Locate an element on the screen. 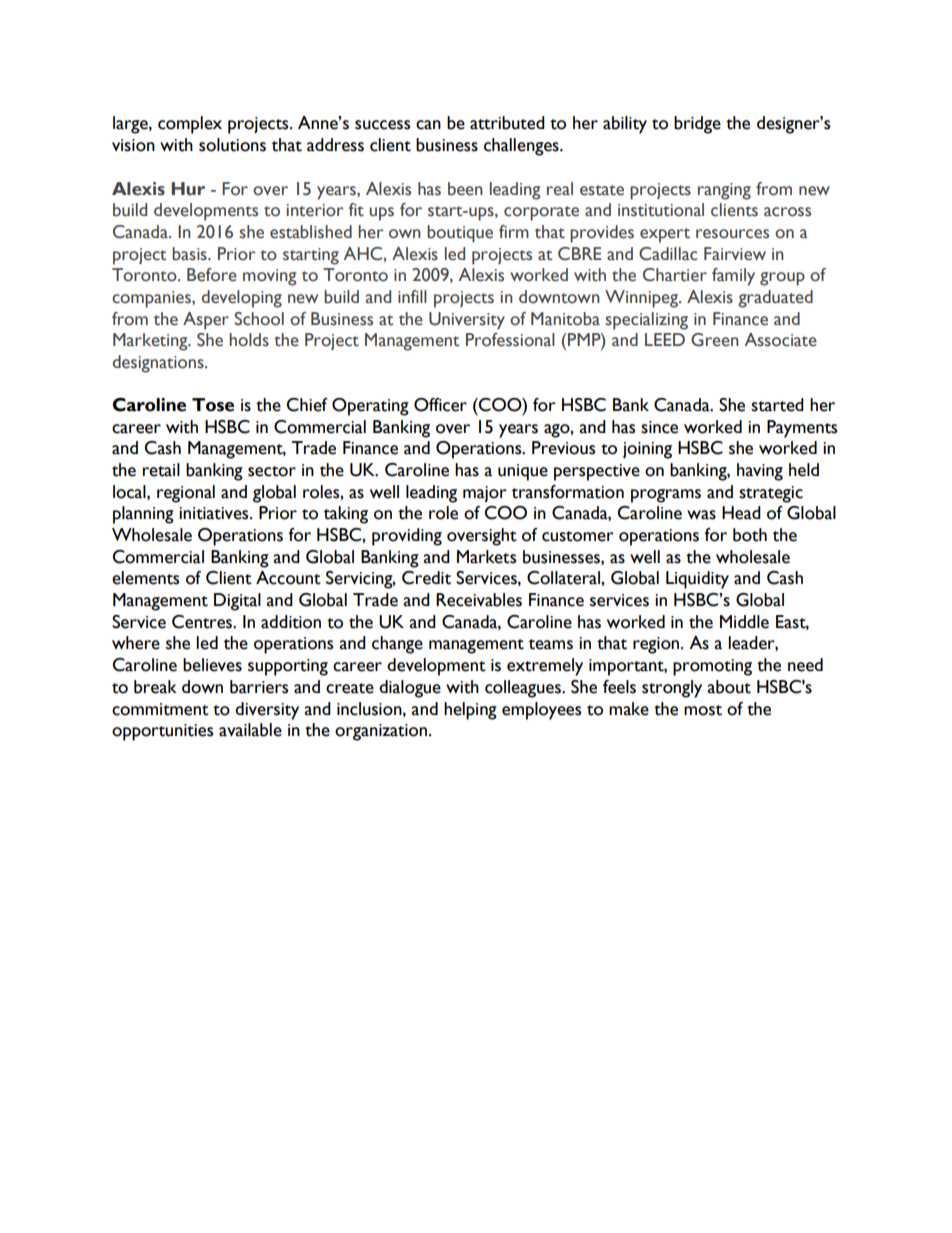 This screenshot has height=1233, width=952. bridge is located at coordinates (697, 125).
